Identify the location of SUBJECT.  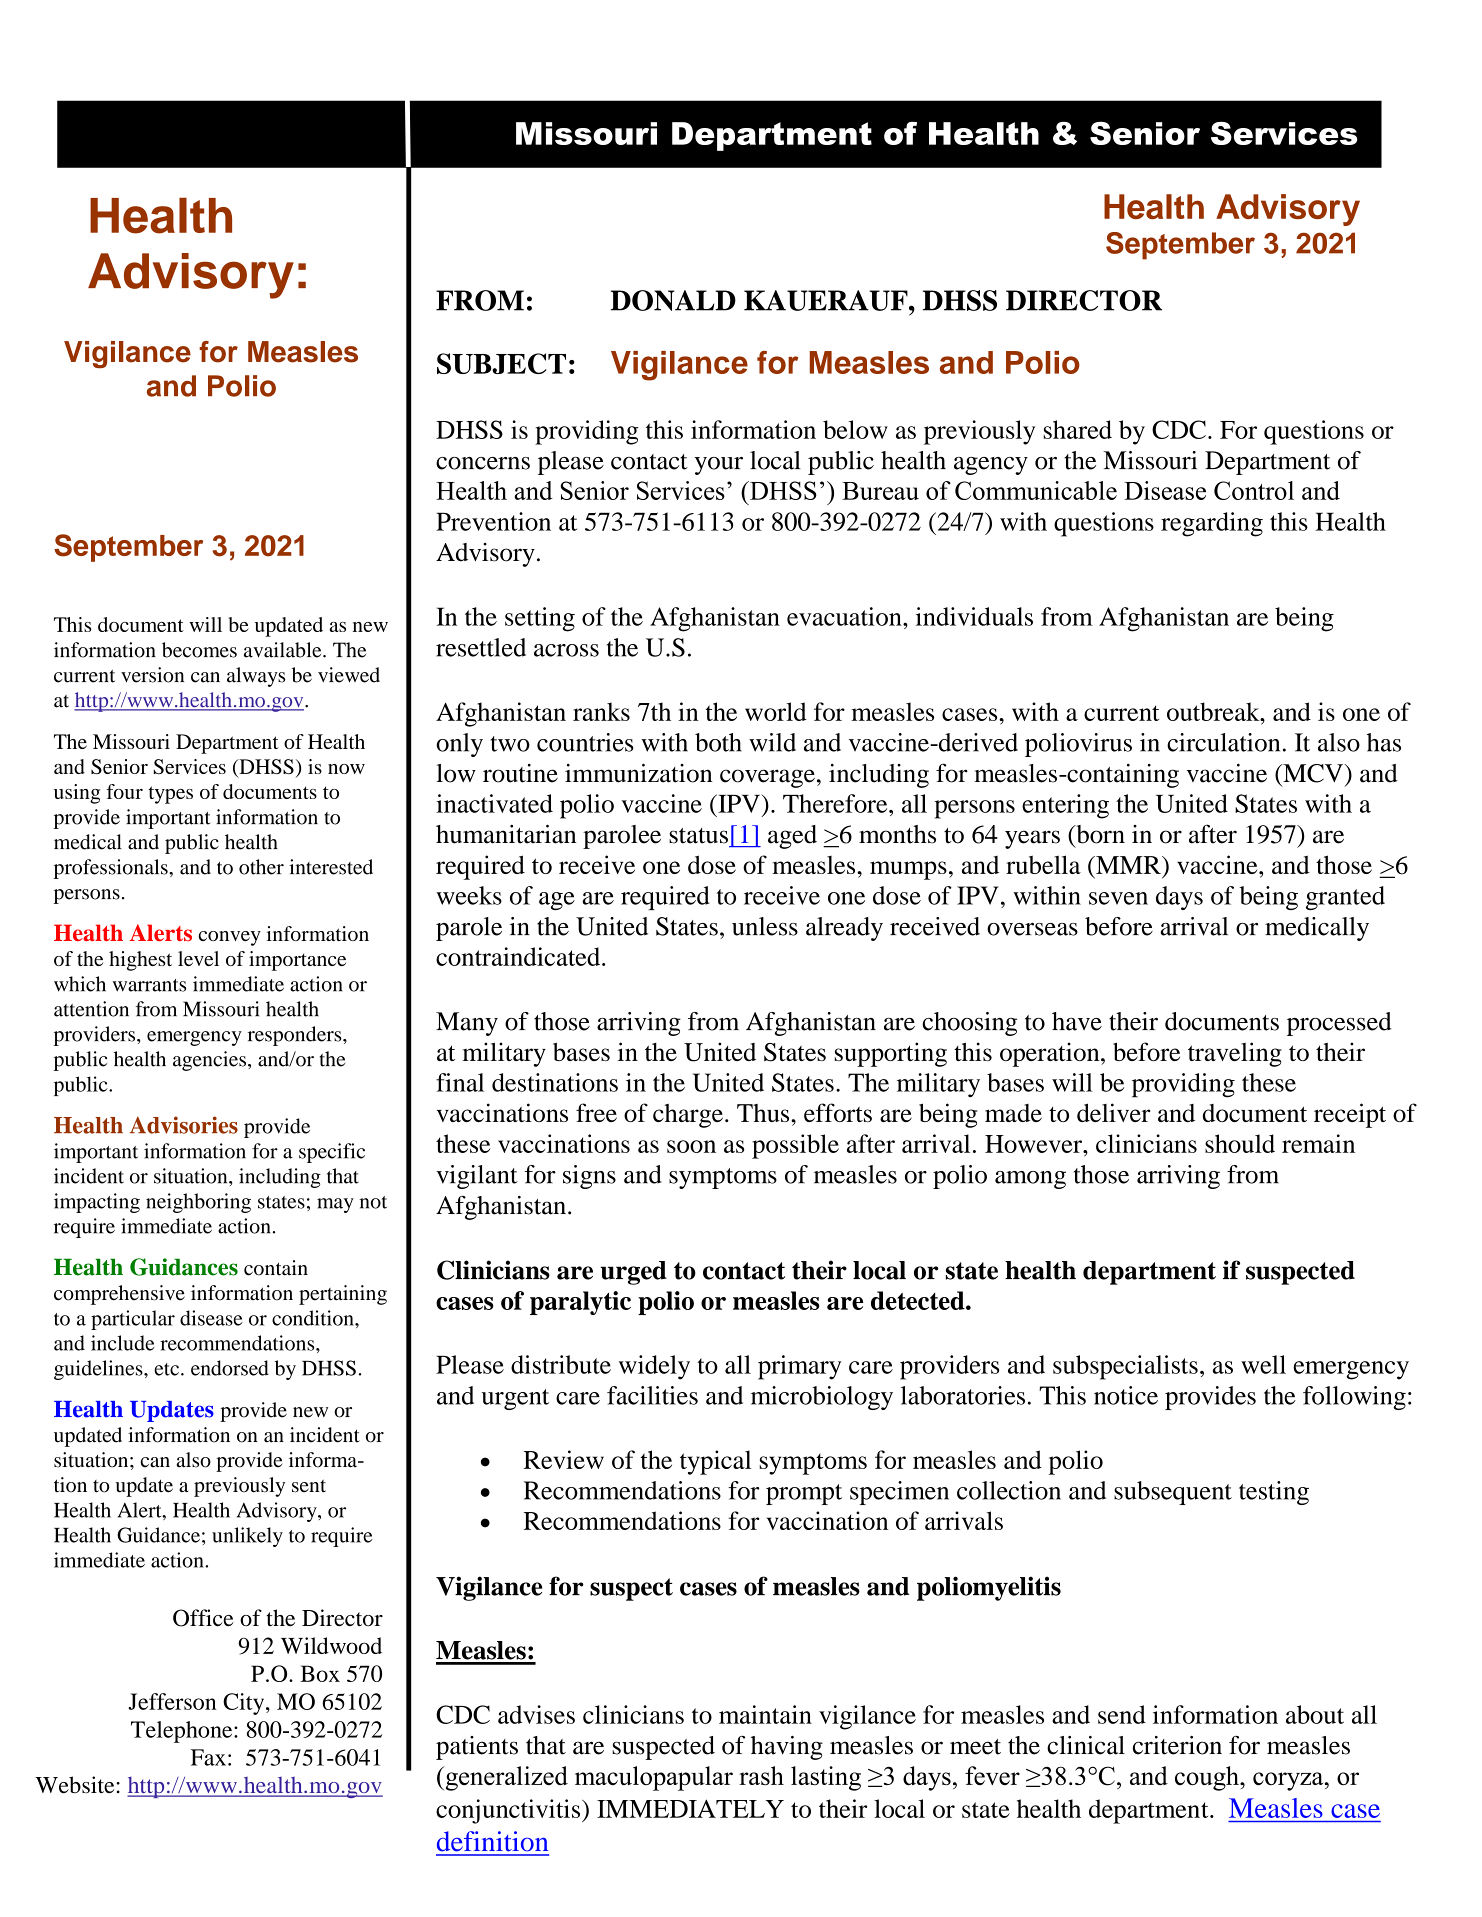
(501, 363).
